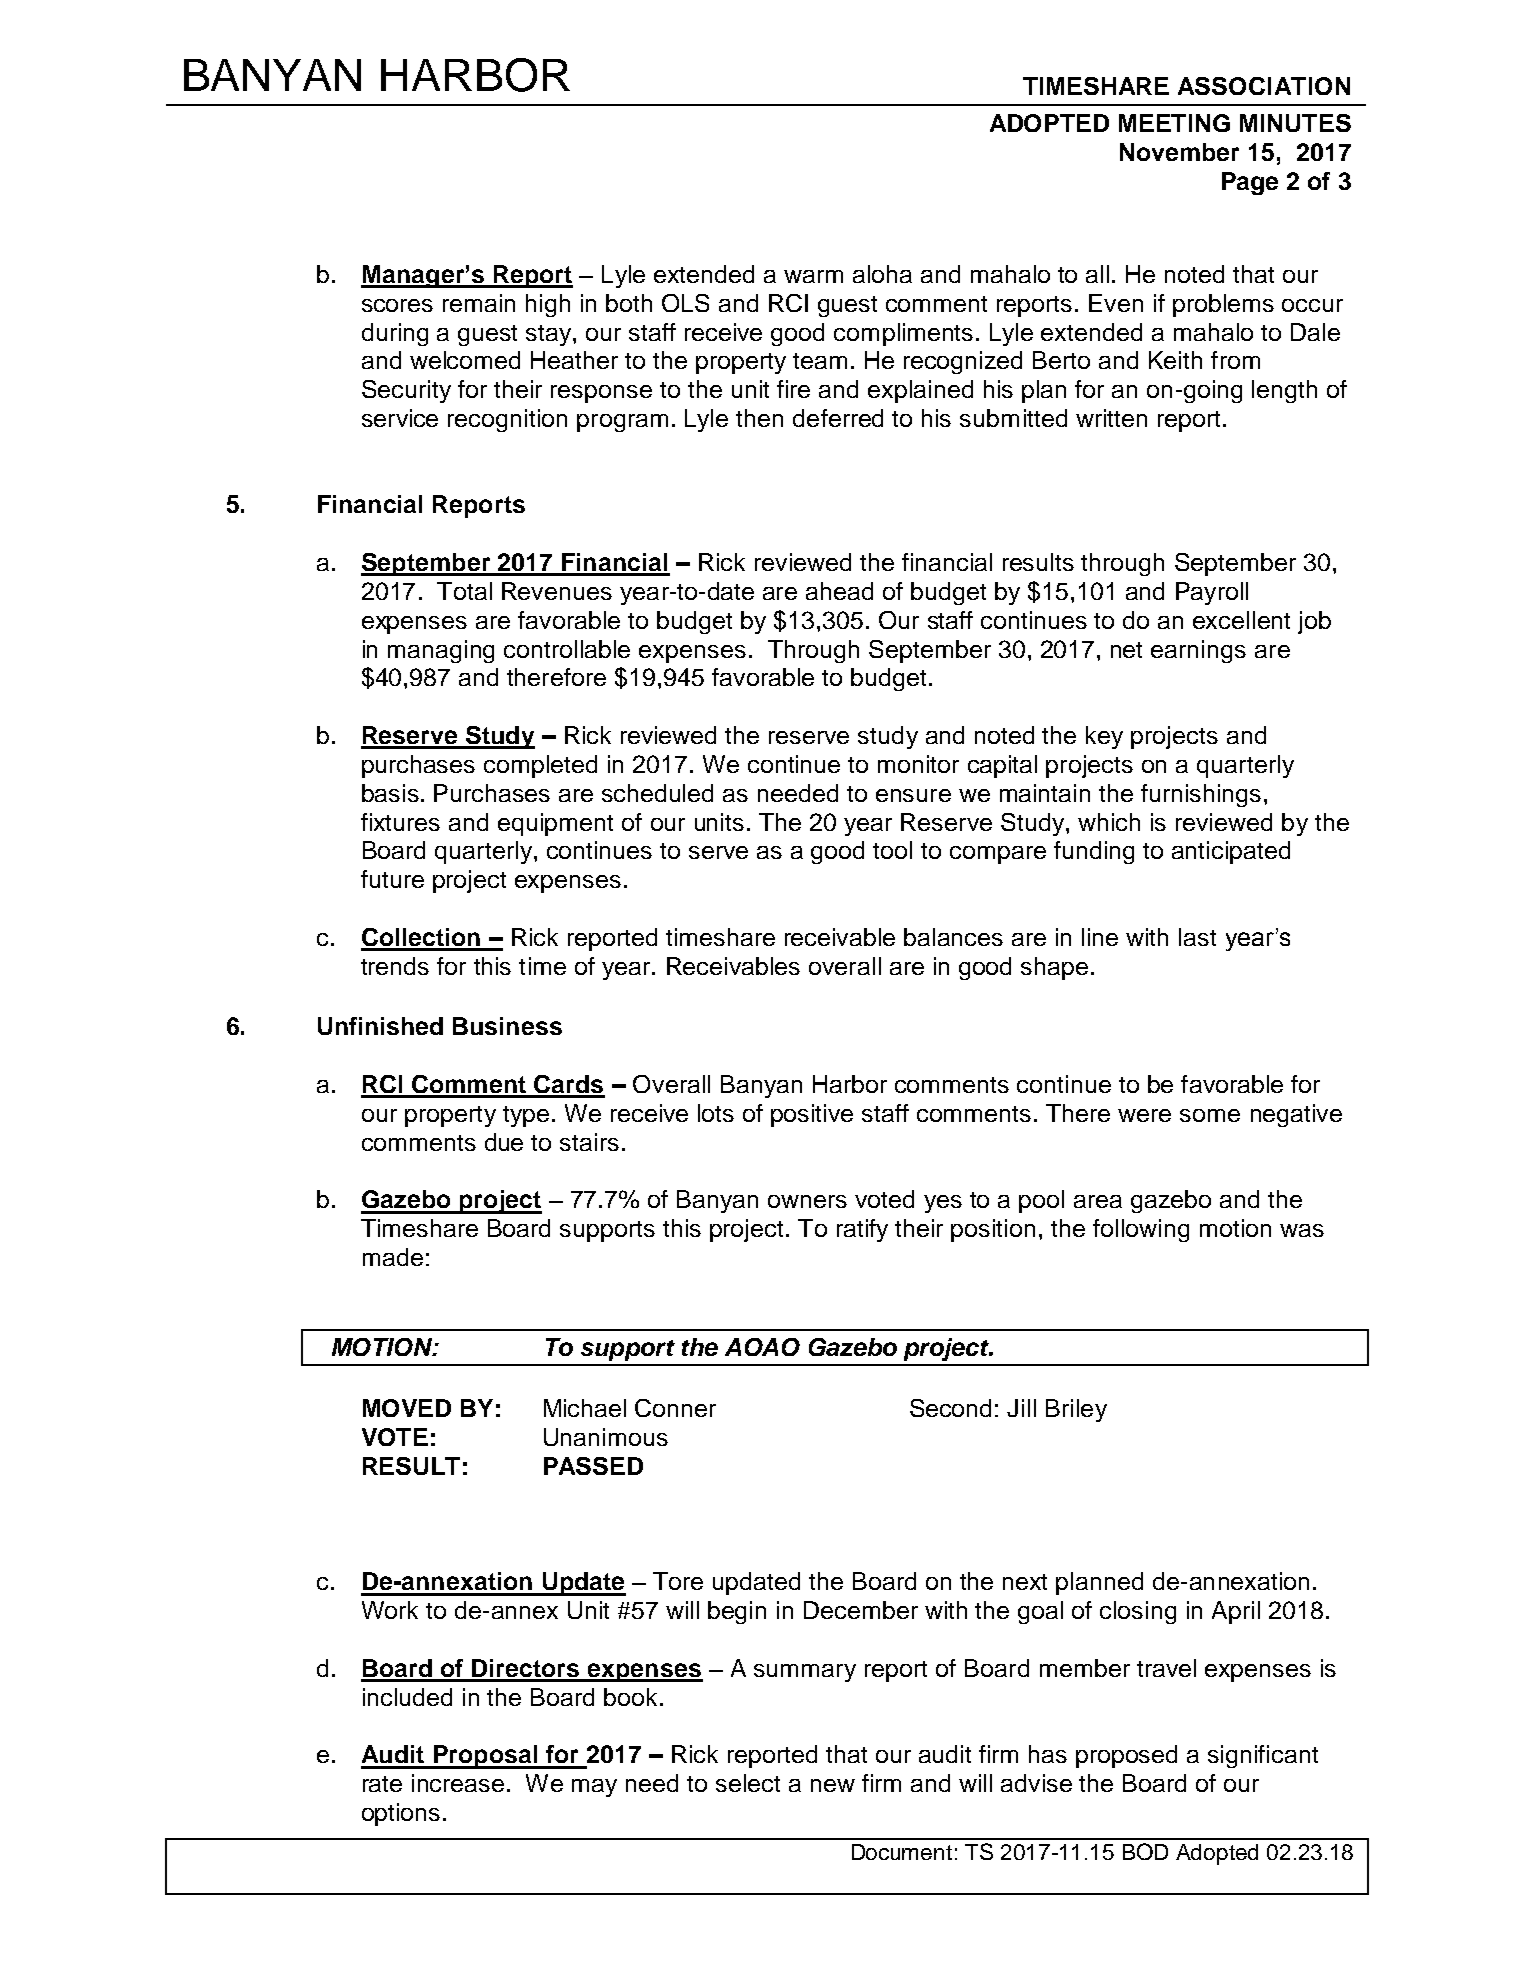  What do you see at coordinates (1179, 152) in the screenshot?
I see `November` at bounding box center [1179, 152].
